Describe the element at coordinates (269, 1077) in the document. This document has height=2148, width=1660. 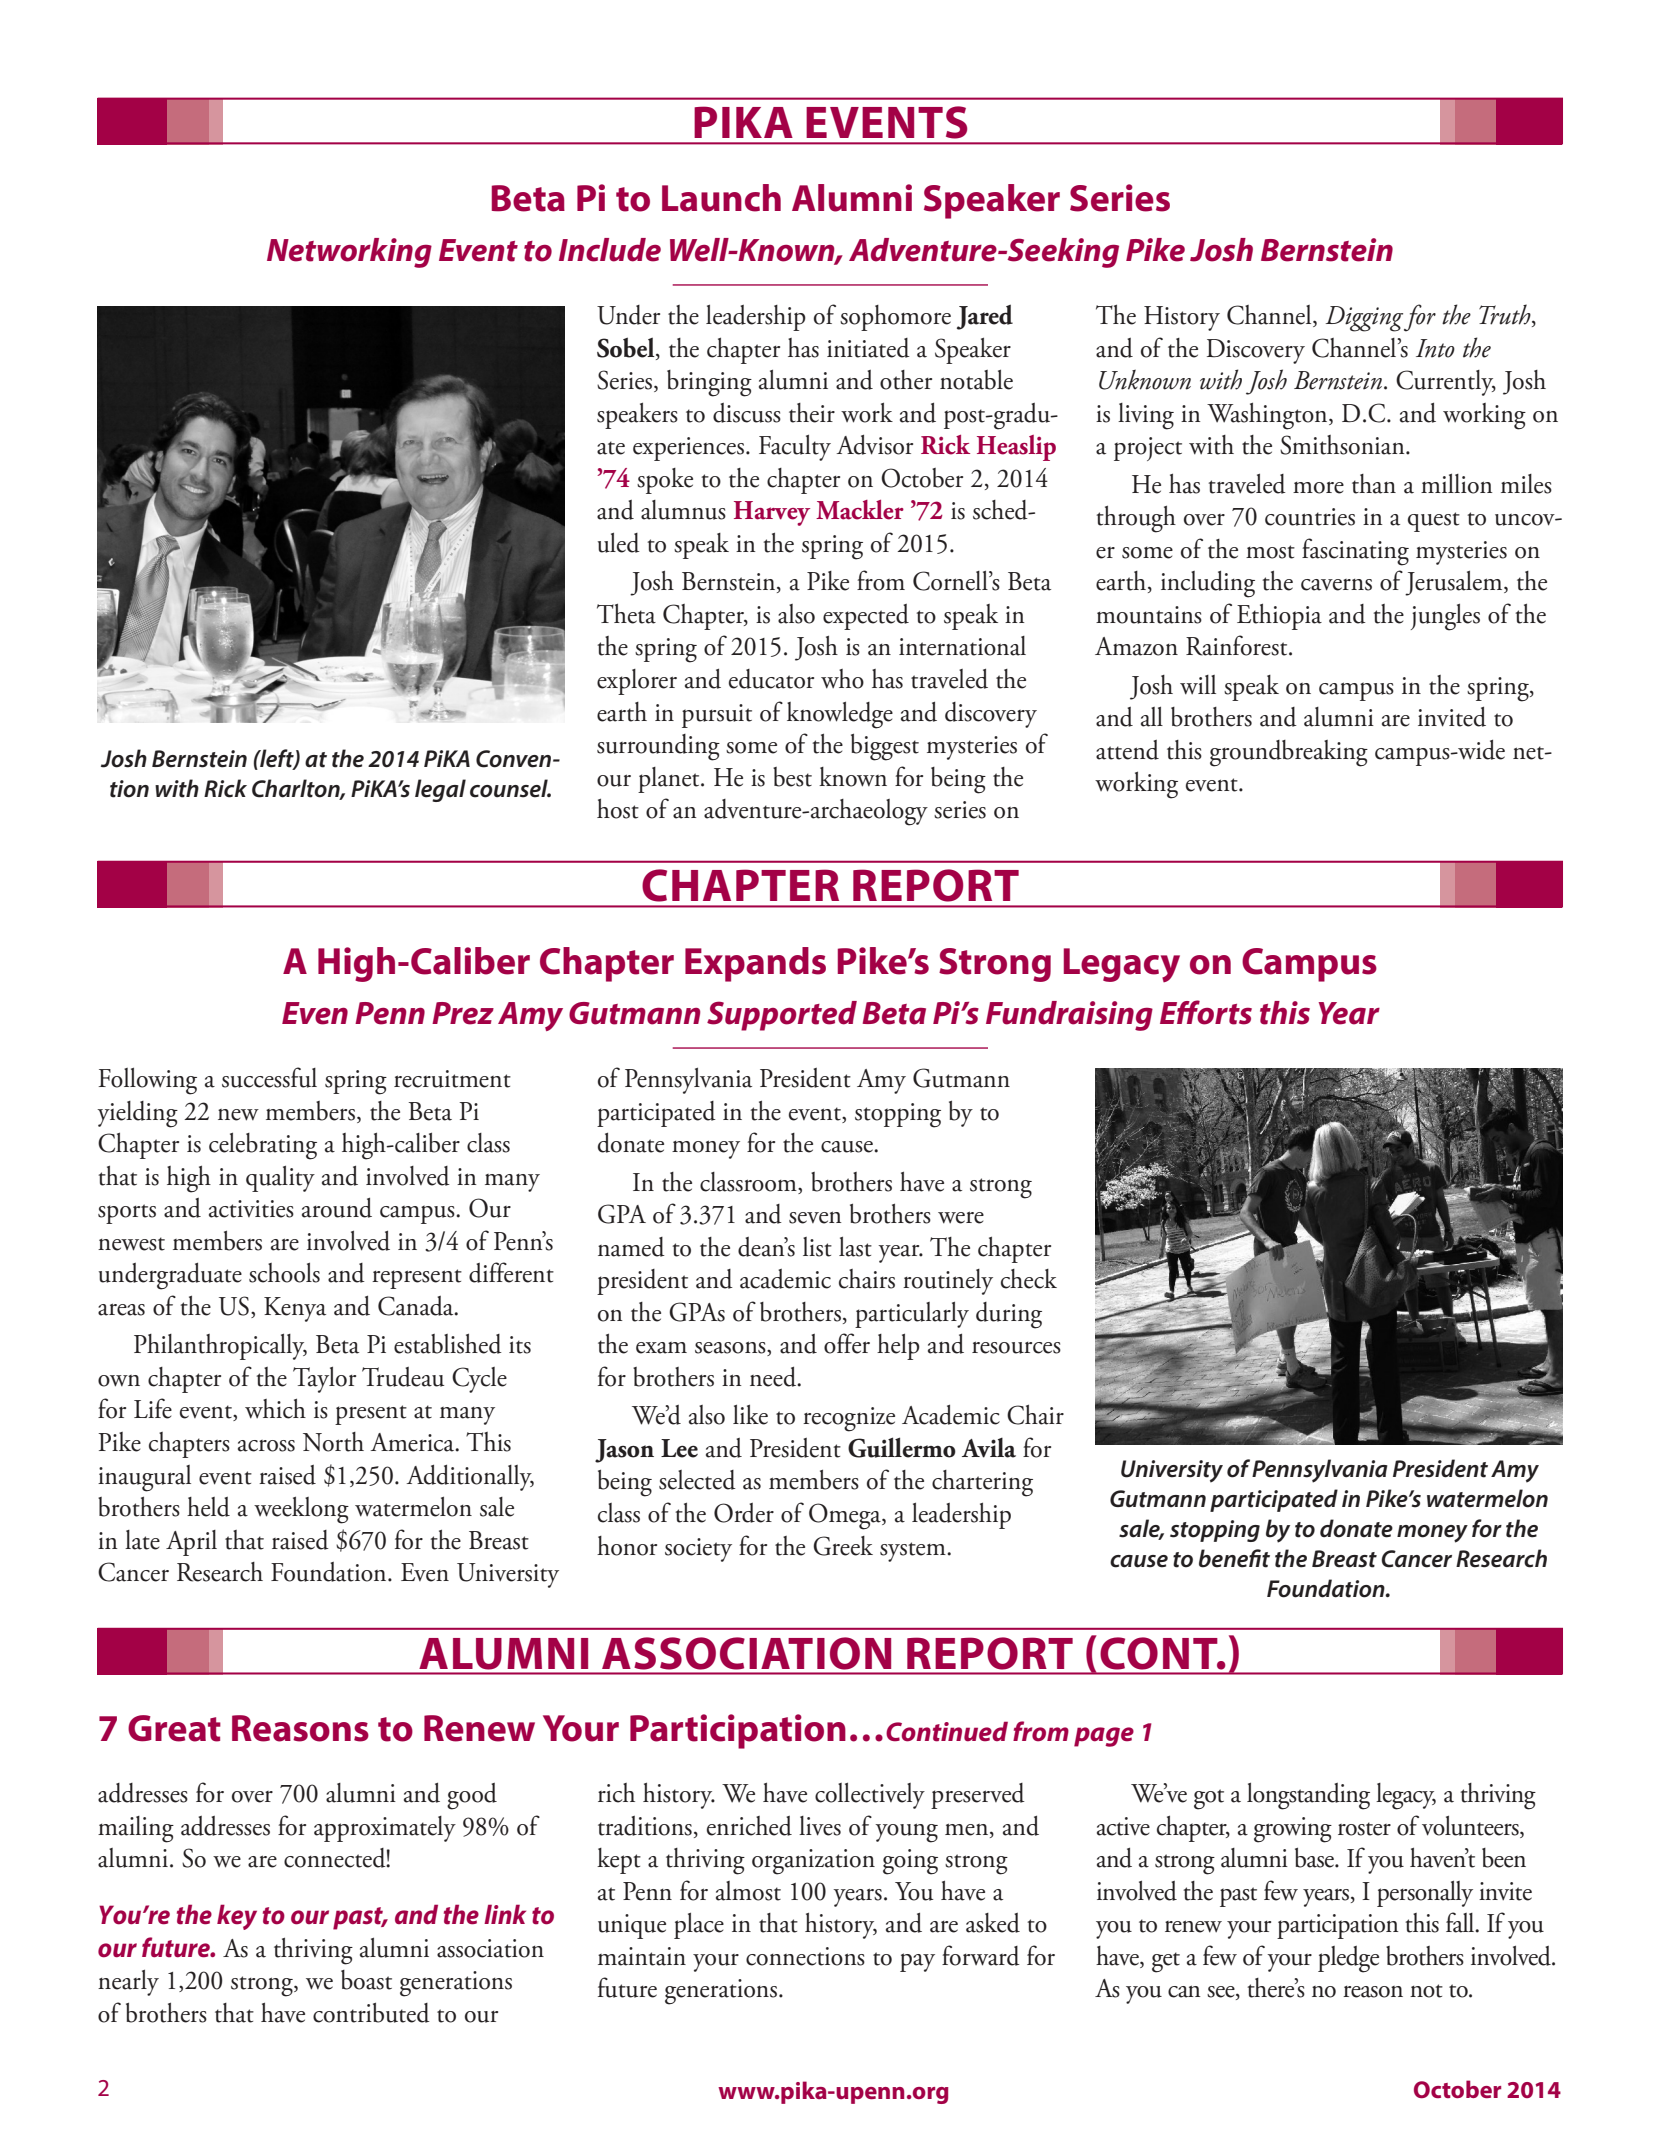
I see `successful` at that location.
